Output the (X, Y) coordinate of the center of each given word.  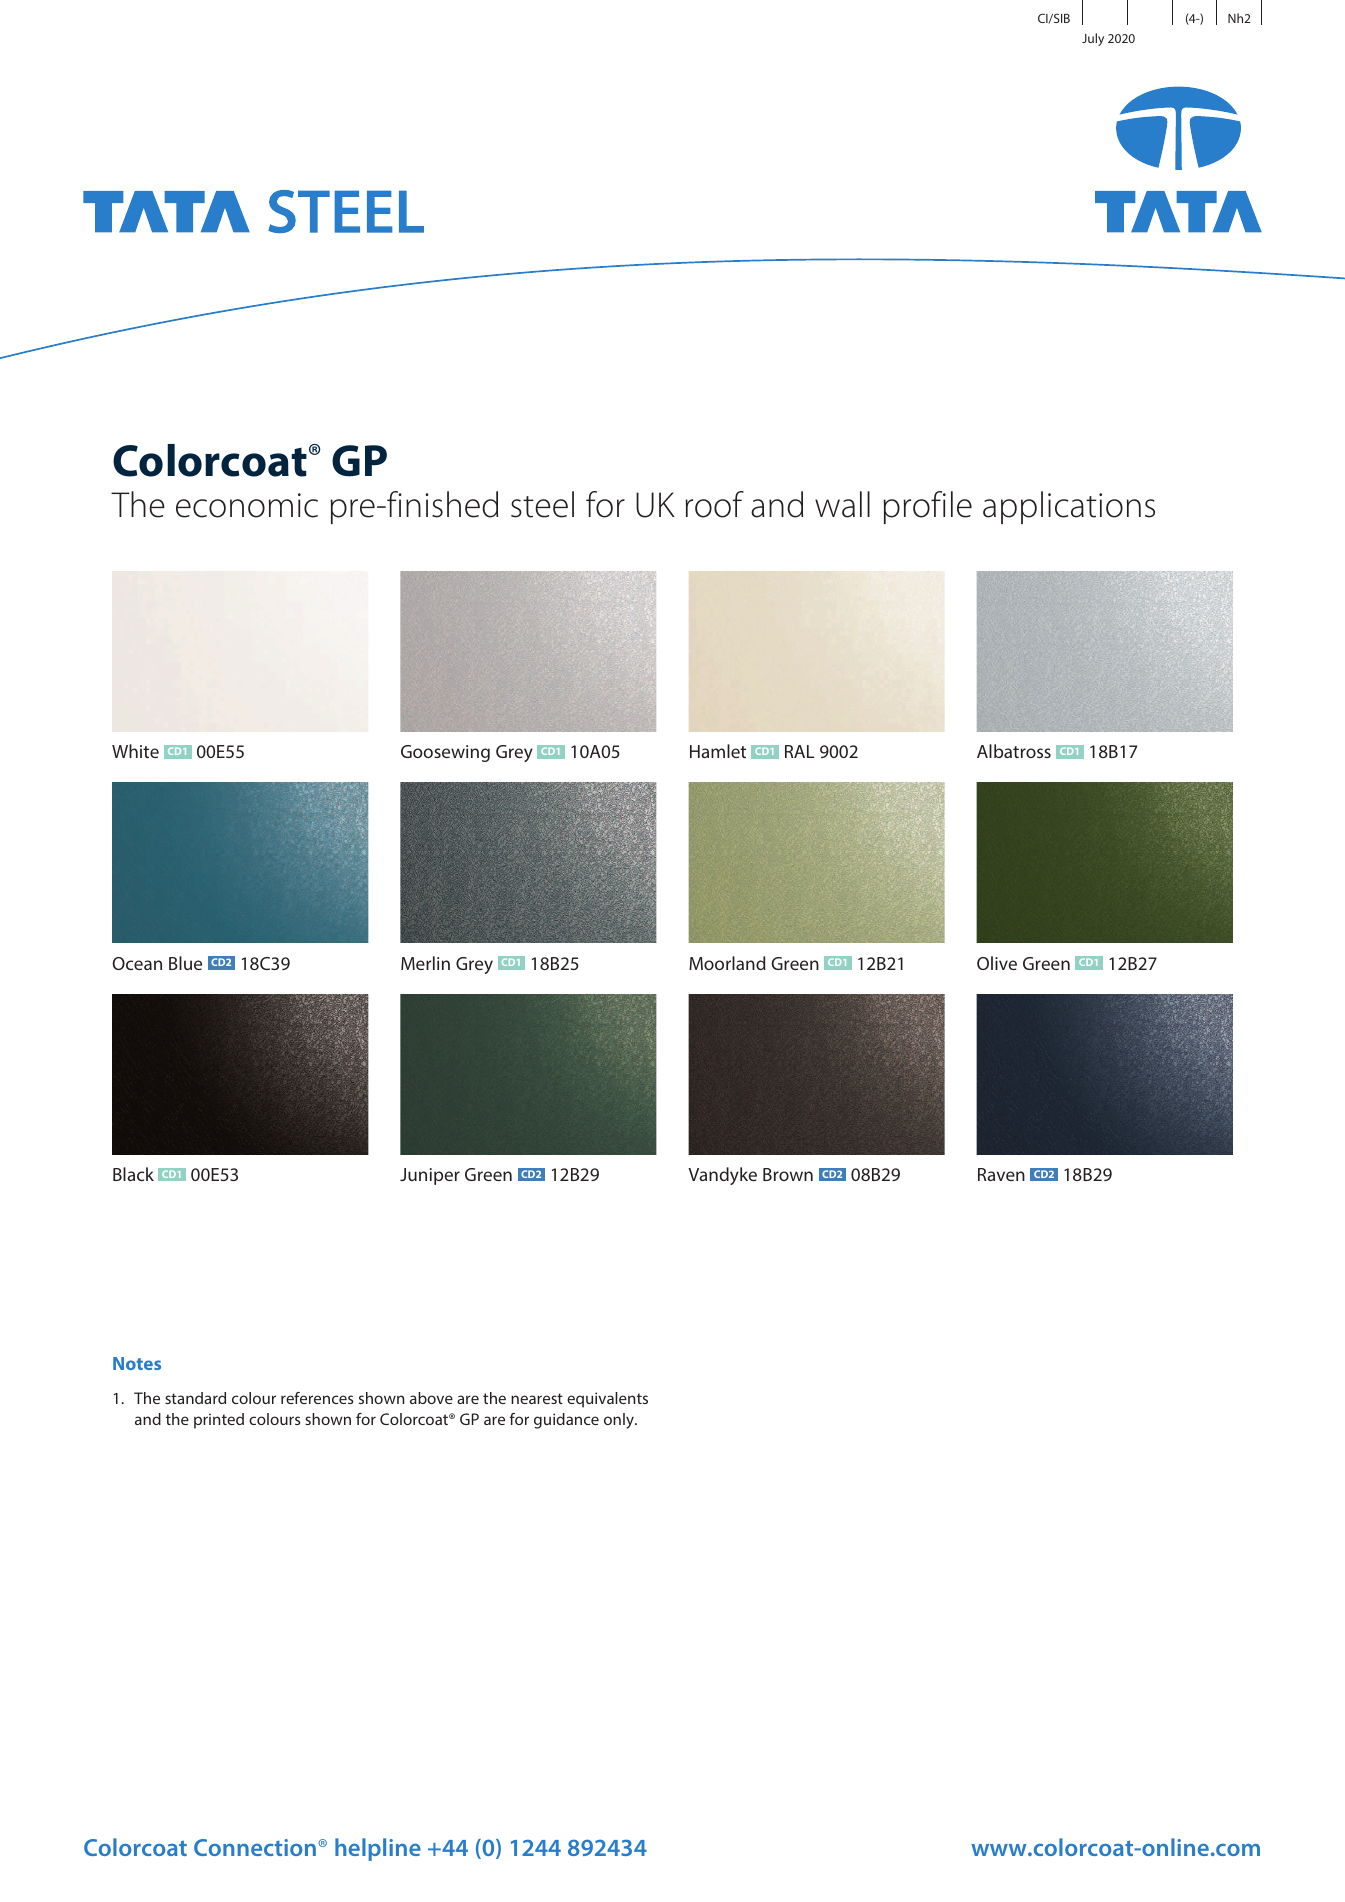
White (135, 751)
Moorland (727, 963)
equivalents (607, 1400)
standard (195, 1398)
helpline (378, 1849)
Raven (1001, 1174)
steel (542, 504)
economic (247, 505)
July (1093, 39)
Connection (256, 1847)
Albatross (1014, 751)
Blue (185, 963)
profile (927, 507)
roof (714, 504)
